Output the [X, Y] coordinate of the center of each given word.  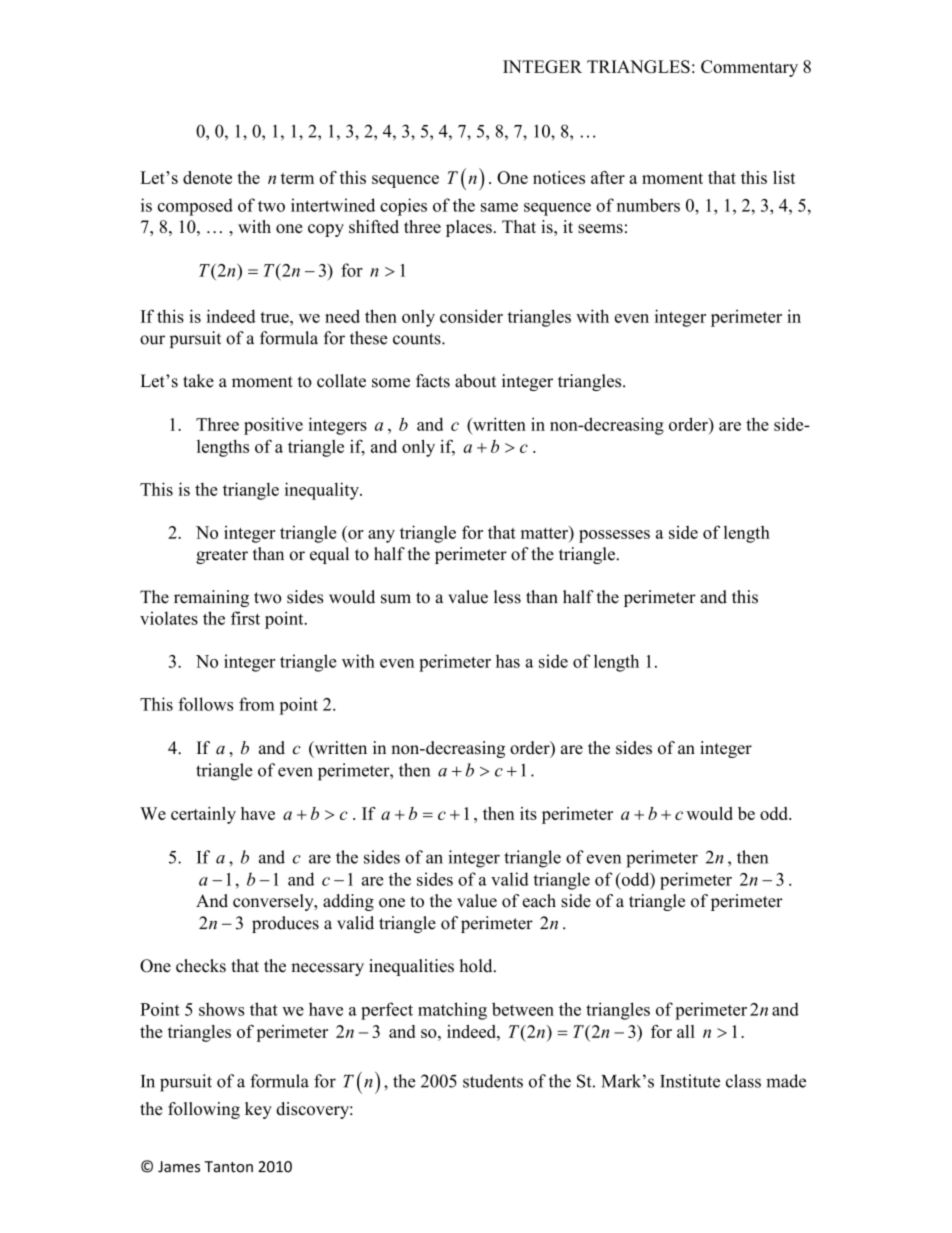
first [245, 618]
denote [207, 177]
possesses [614, 536]
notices [559, 177]
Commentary [749, 68]
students [493, 1081]
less [507, 597]
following [204, 1110]
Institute [690, 1081]
